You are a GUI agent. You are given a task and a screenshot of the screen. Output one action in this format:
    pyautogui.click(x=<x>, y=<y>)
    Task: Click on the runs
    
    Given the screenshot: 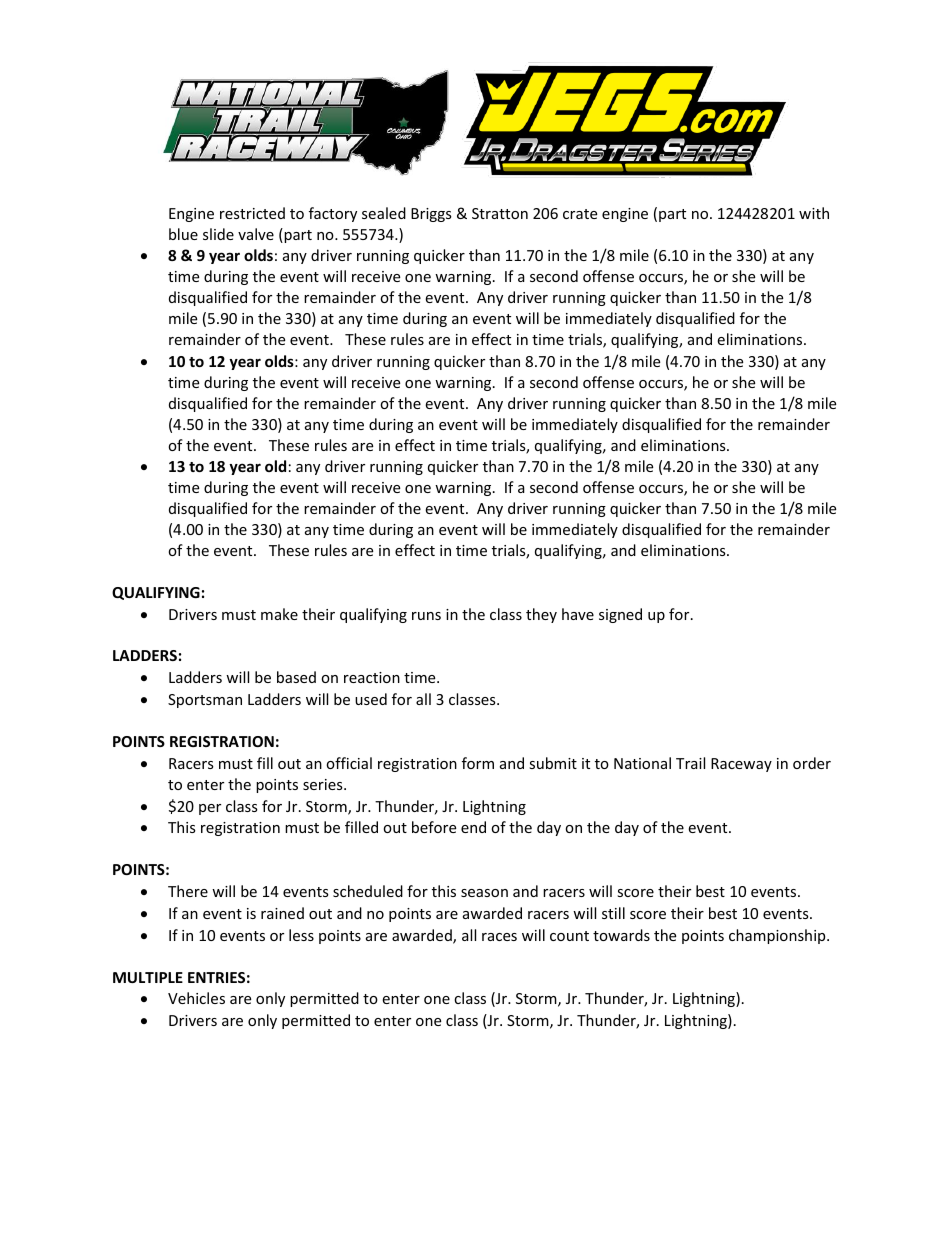 What is the action you would take?
    pyautogui.click(x=426, y=616)
